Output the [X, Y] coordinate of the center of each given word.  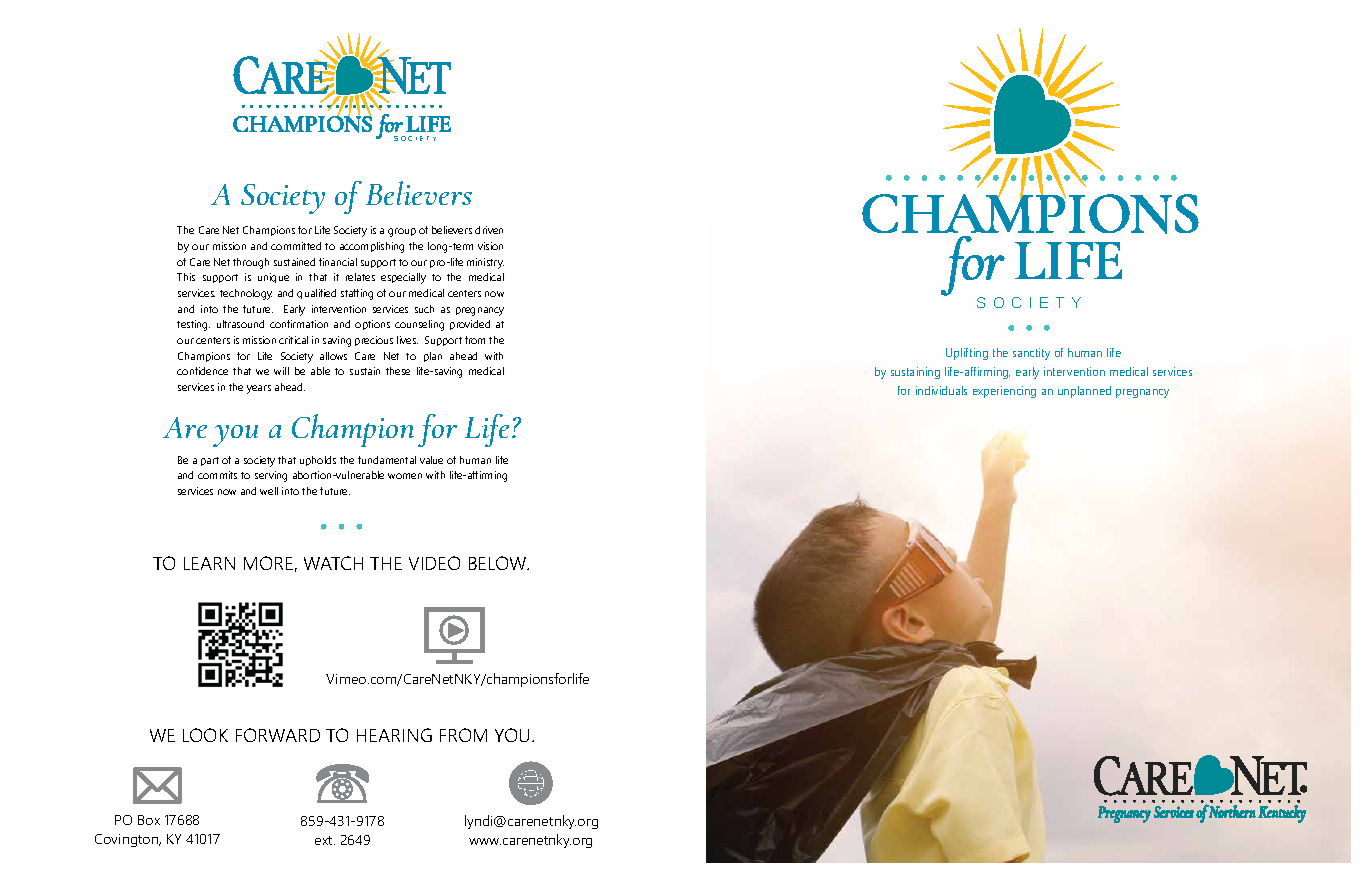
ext [325, 840]
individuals [941, 390]
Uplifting [967, 354]
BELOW [499, 563]
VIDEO [434, 563]
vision [490, 246]
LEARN [209, 563]
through [251, 263]
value [431, 460]
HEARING [394, 735]
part [210, 461]
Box [149, 820]
